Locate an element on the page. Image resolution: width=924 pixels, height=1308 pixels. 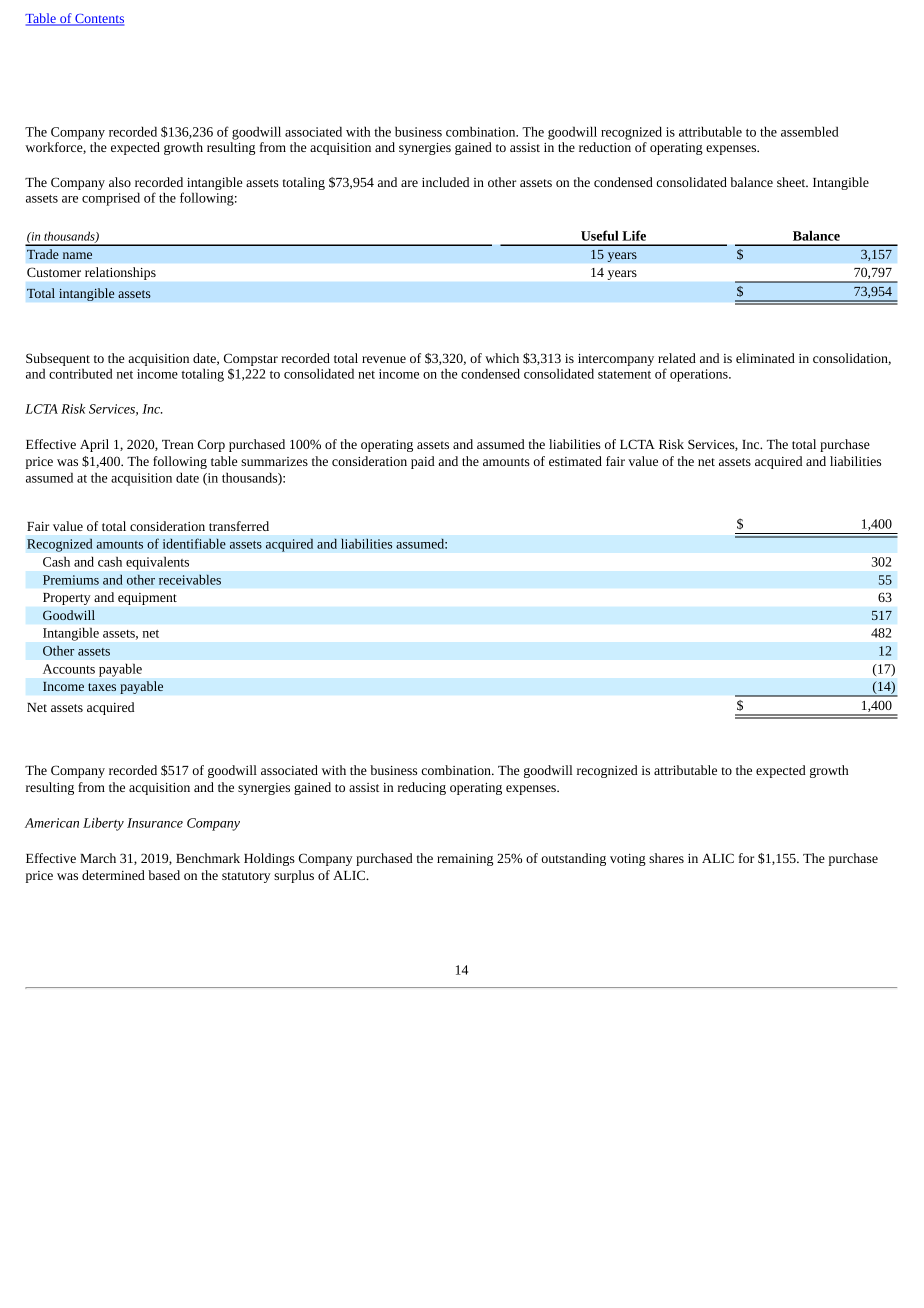
relationships is located at coordinates (120, 273).
